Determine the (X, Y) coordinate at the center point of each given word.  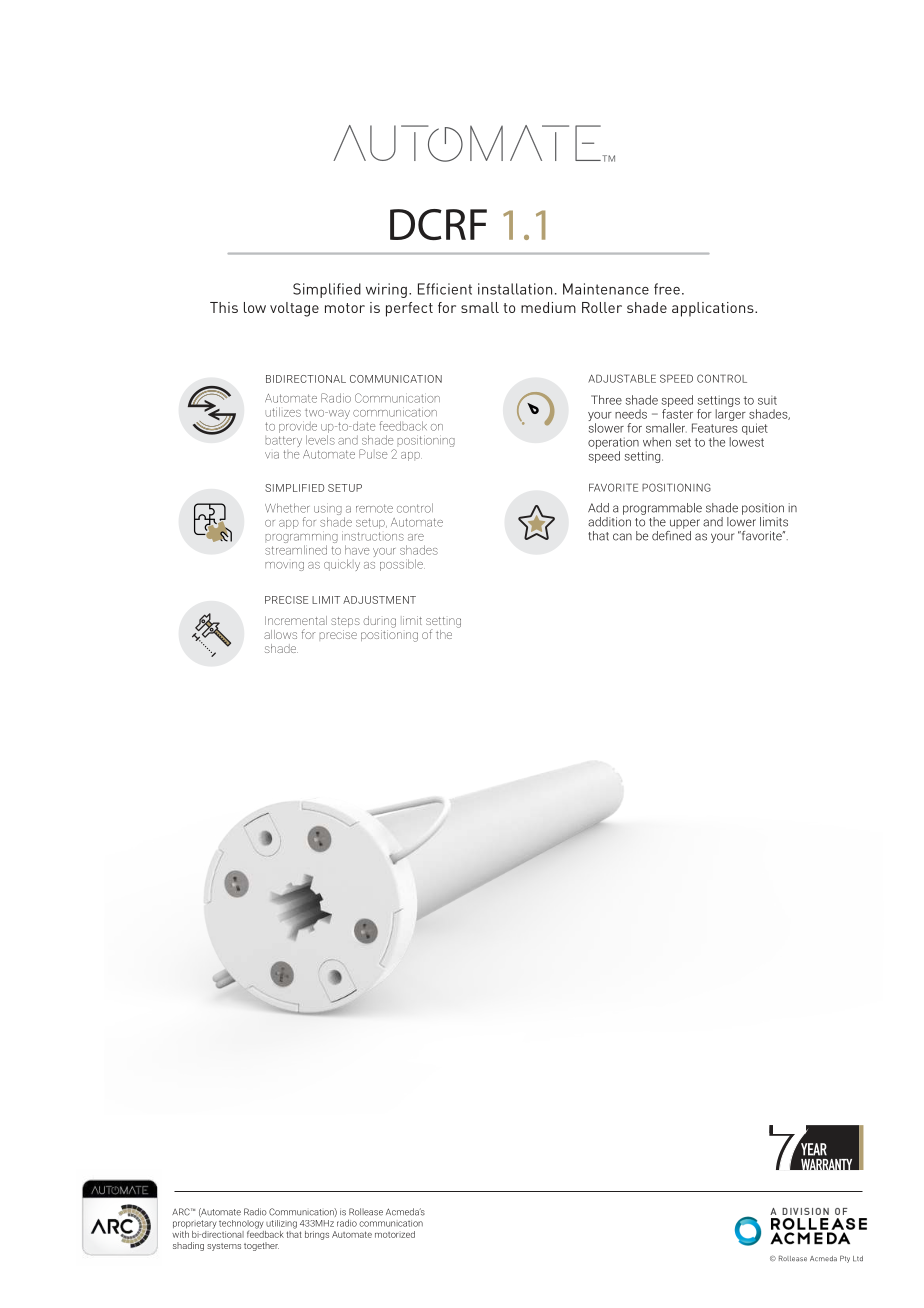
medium (548, 307)
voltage (294, 309)
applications (714, 309)
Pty (845, 1259)
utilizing (281, 1224)
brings (317, 1235)
